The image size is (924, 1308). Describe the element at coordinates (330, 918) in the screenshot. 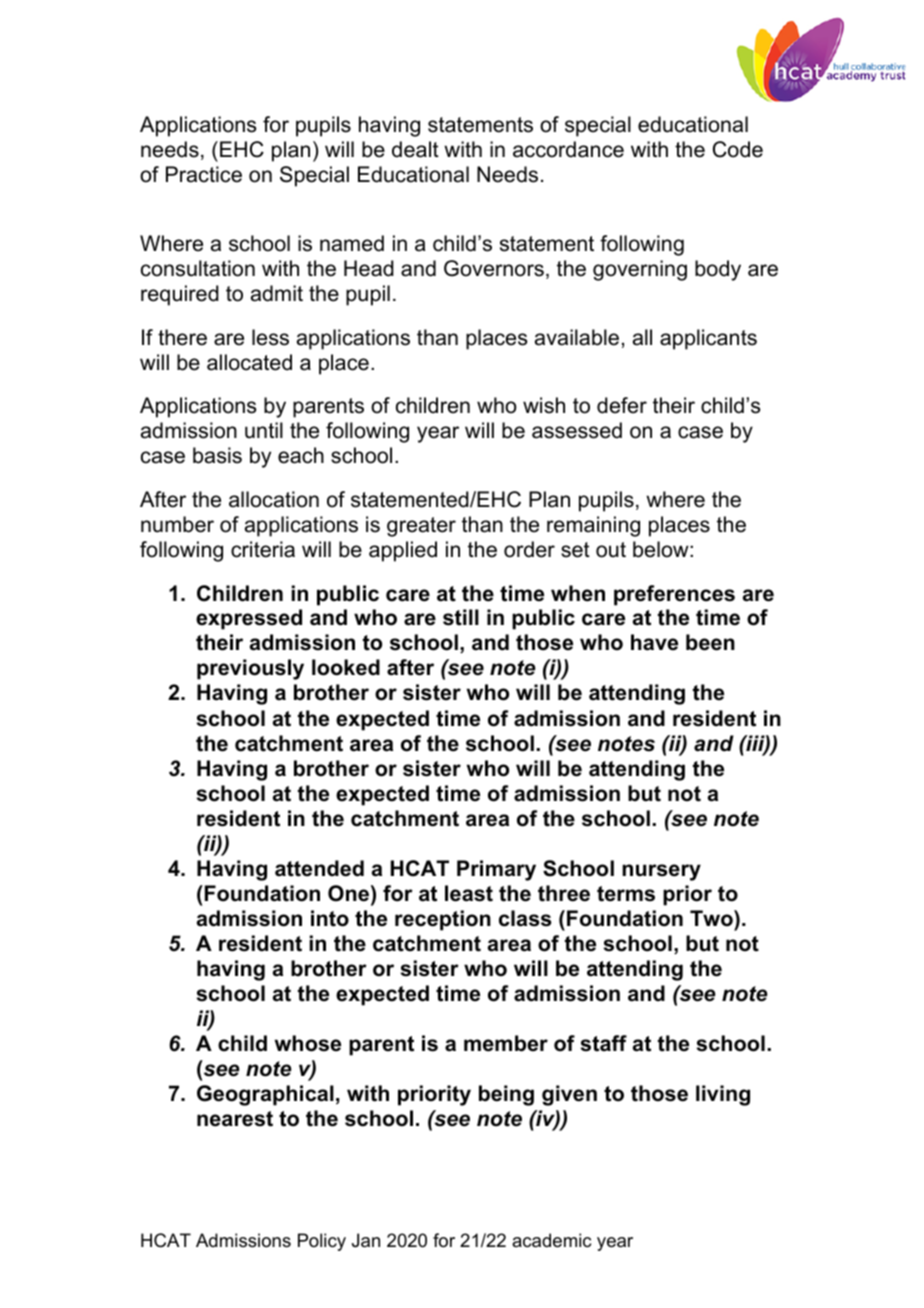

I see `into` at that location.
